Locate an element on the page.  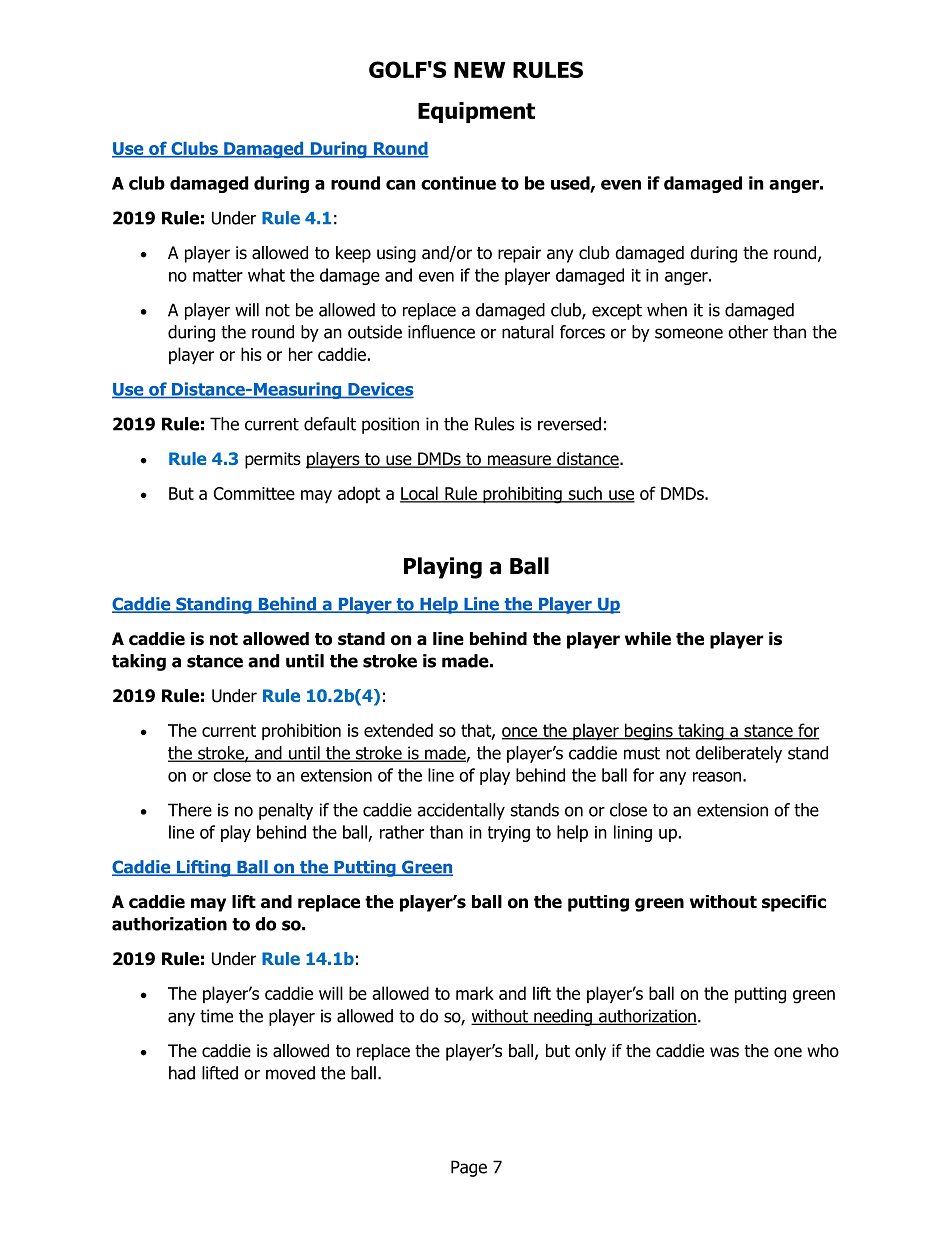
prohibition is located at coordinates (301, 732).
